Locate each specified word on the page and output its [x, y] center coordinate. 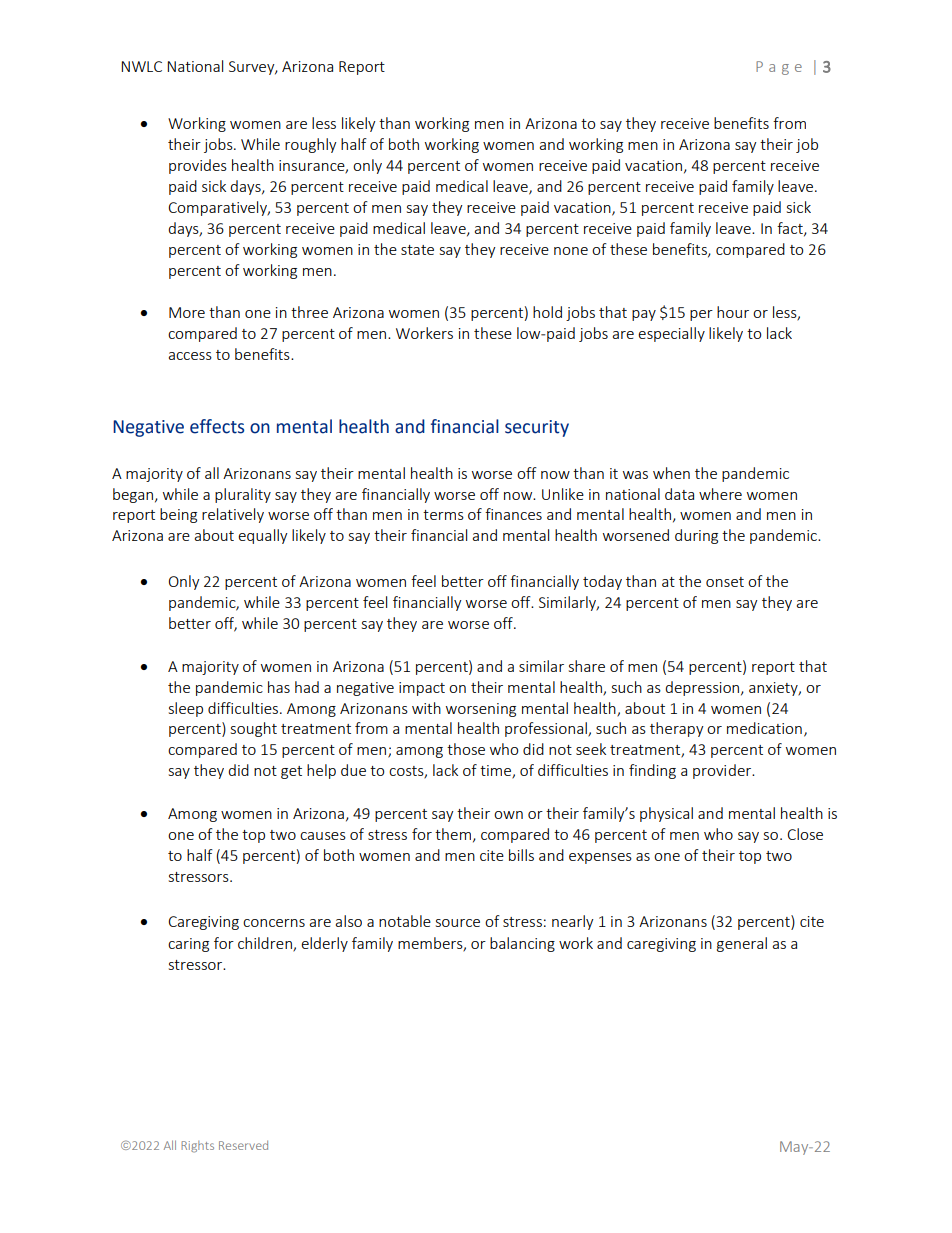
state [417, 250]
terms [443, 515]
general [742, 944]
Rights [197, 1147]
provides [198, 166]
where [720, 494]
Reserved [243, 1145]
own [508, 815]
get [291, 772]
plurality [243, 495]
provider [723, 771]
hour [733, 312]
